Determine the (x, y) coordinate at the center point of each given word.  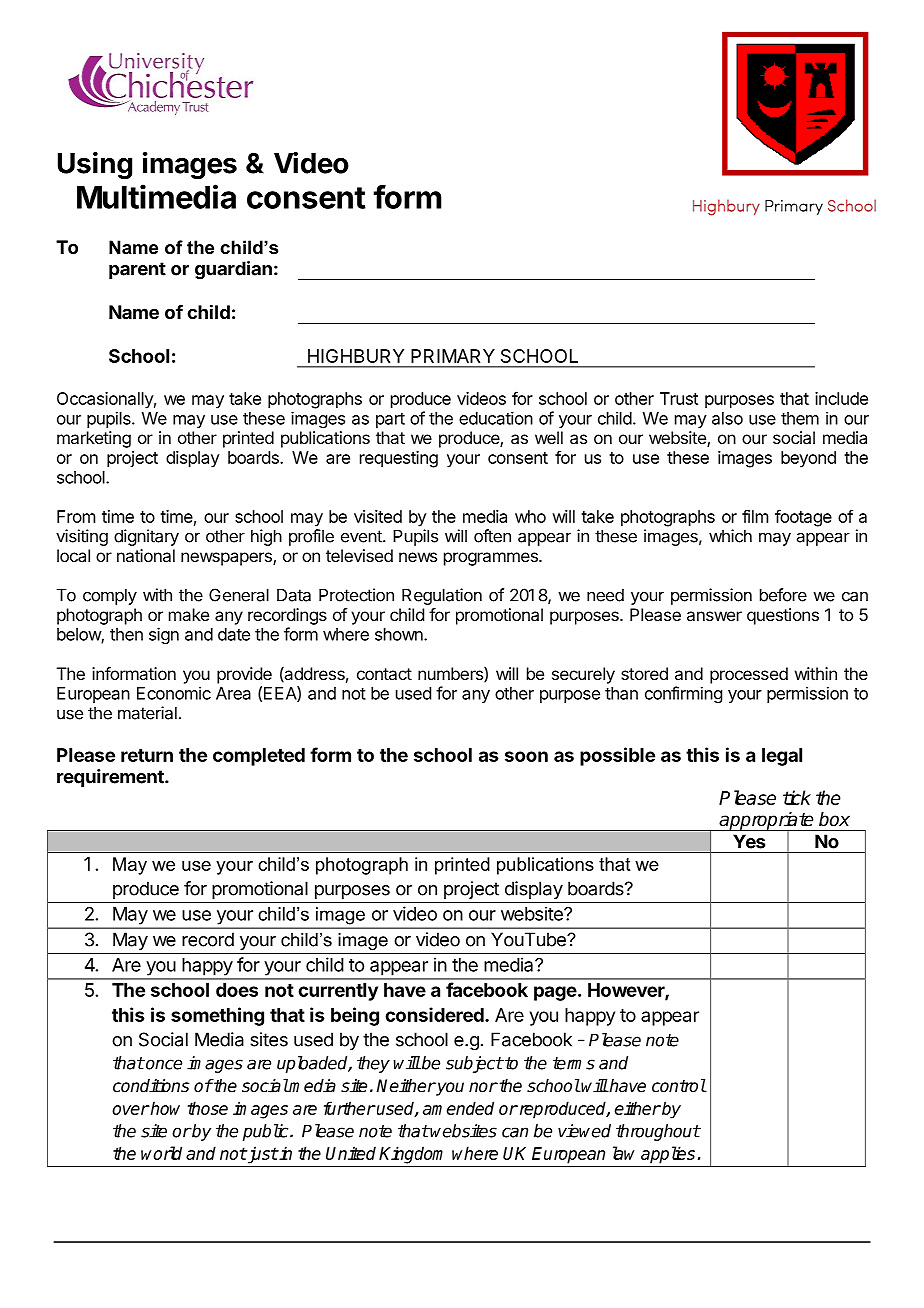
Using (95, 166)
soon (526, 756)
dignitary (146, 537)
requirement (111, 778)
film (755, 516)
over (130, 1110)
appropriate (767, 822)
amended (458, 1108)
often (492, 536)
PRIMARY (453, 356)
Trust (679, 398)
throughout (658, 1132)
